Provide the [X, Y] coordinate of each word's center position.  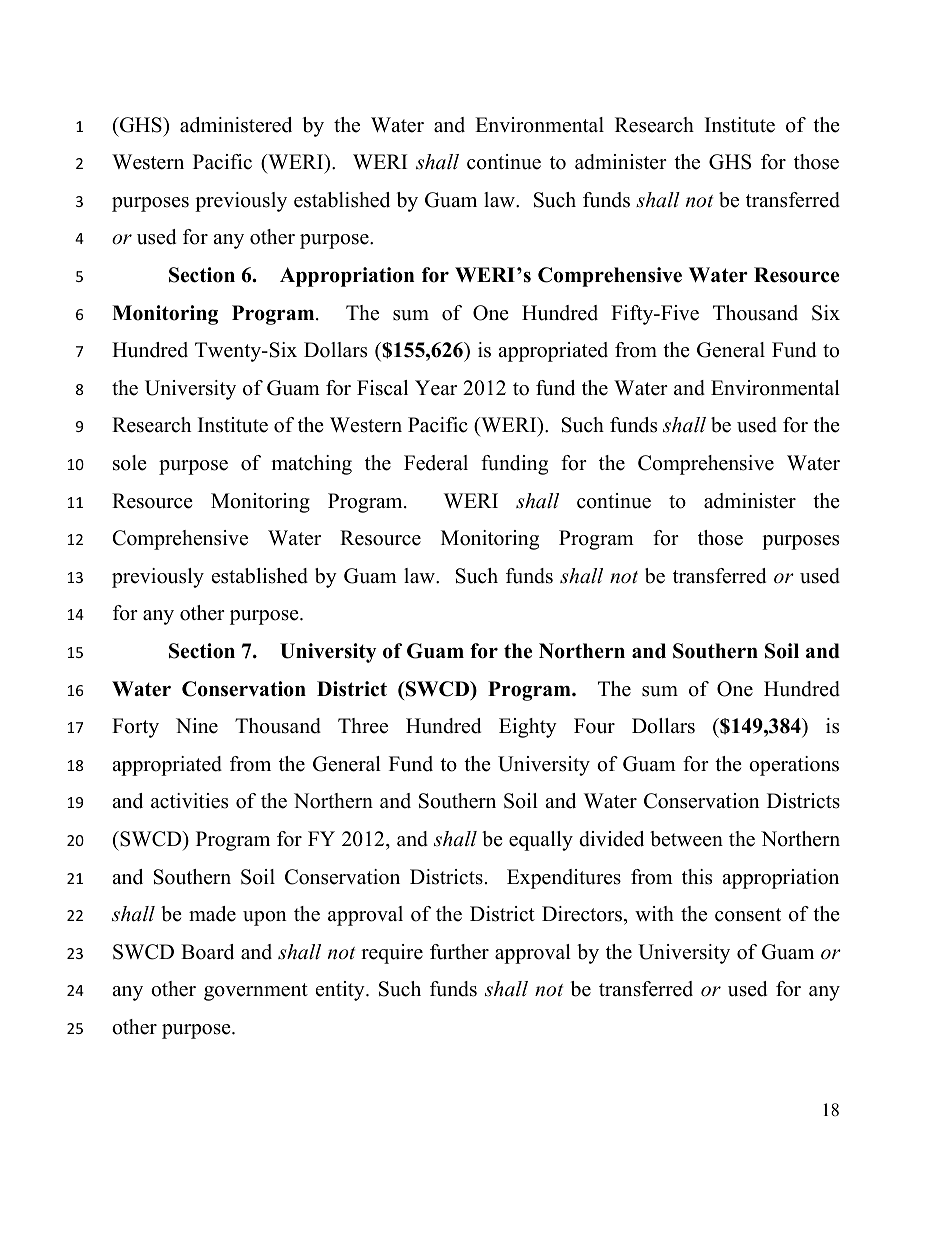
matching [311, 465]
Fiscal [382, 388]
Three [363, 726]
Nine [197, 726]
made [212, 914]
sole [130, 463]
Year [436, 388]
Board [207, 952]
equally [541, 841]
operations [794, 766]
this [697, 877]
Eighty [528, 728]
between [686, 839]
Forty [135, 728]
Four [594, 726]
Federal [436, 463]
